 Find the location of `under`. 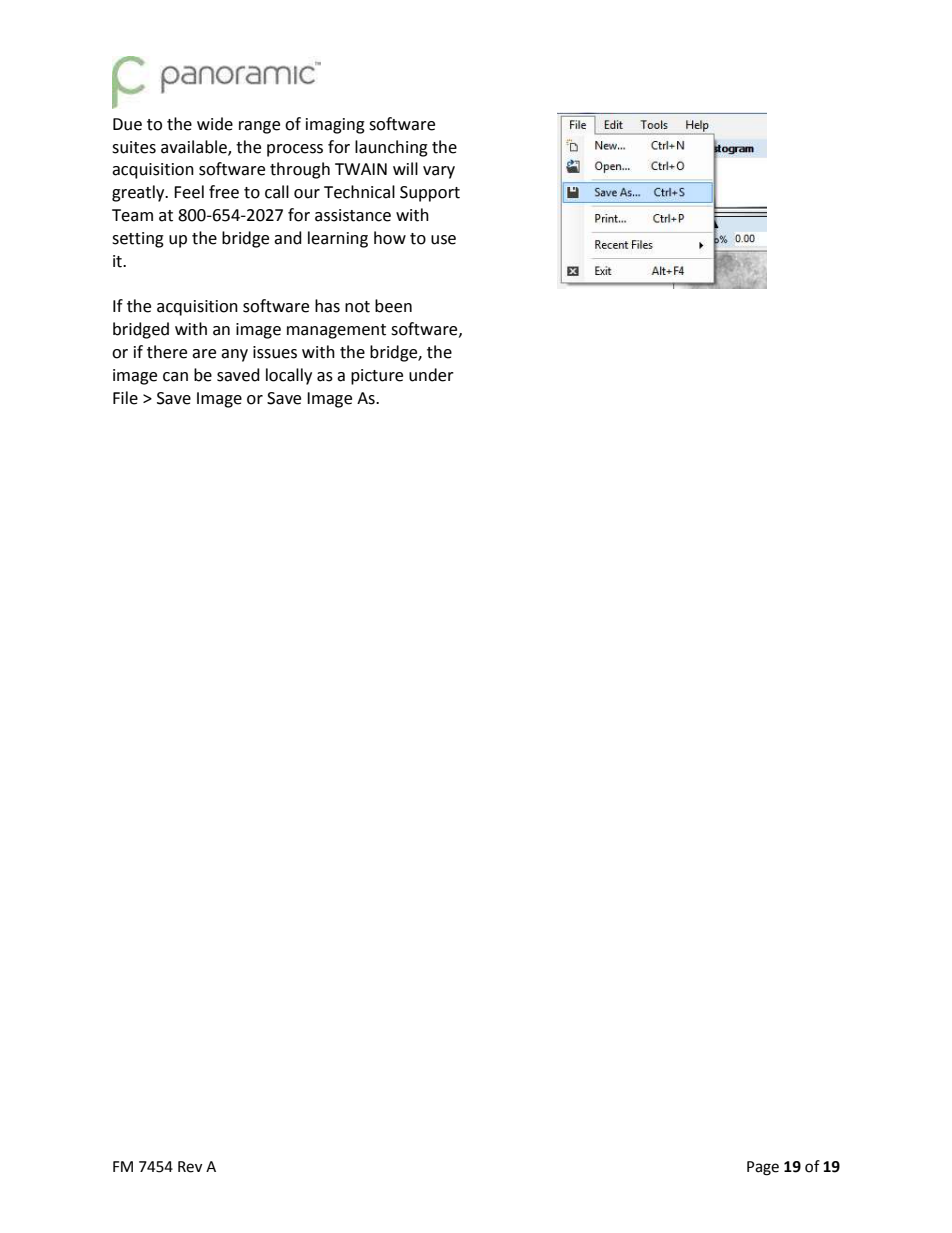

under is located at coordinates (431, 375).
